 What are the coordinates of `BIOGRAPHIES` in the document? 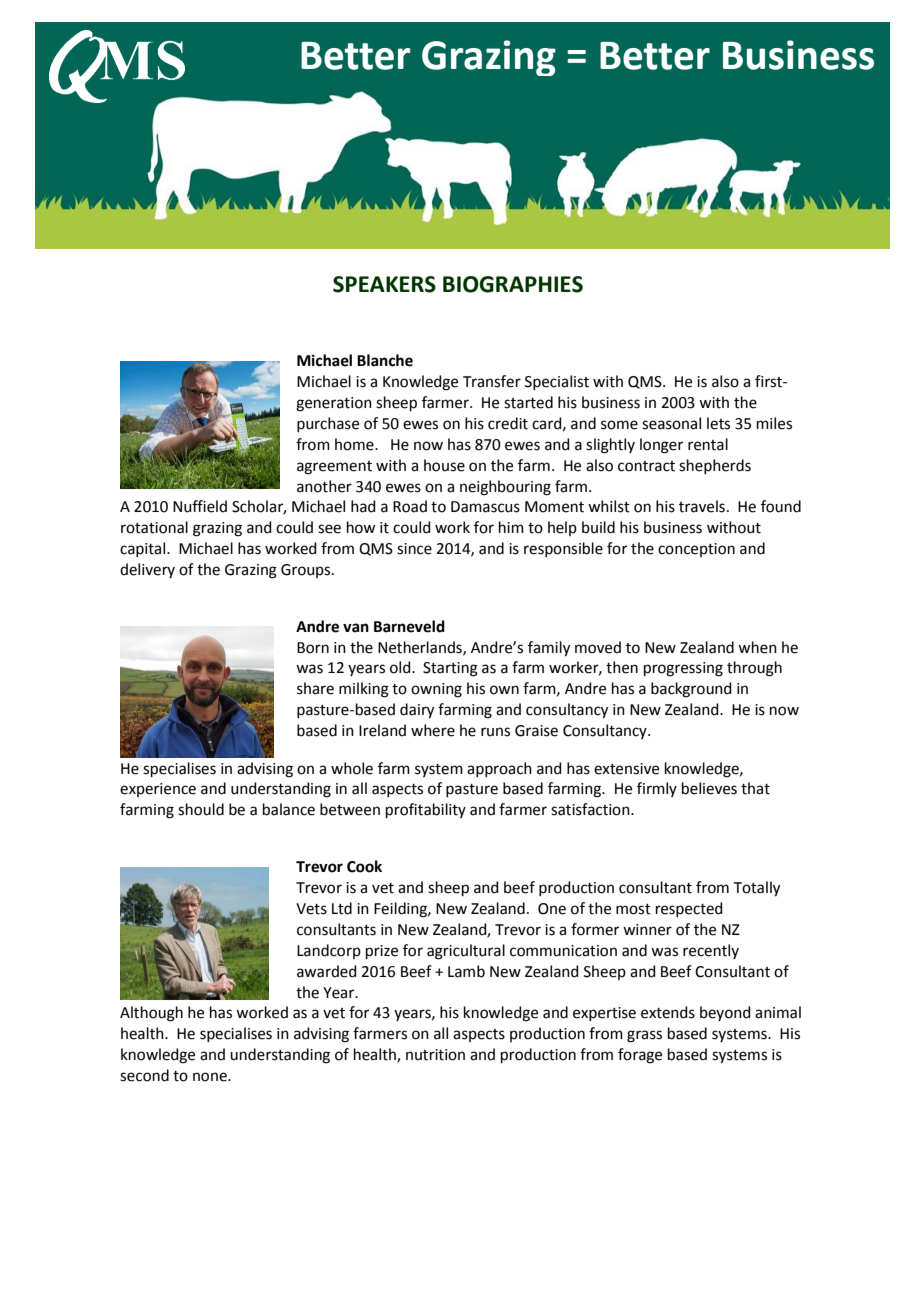 It's located at (513, 284).
